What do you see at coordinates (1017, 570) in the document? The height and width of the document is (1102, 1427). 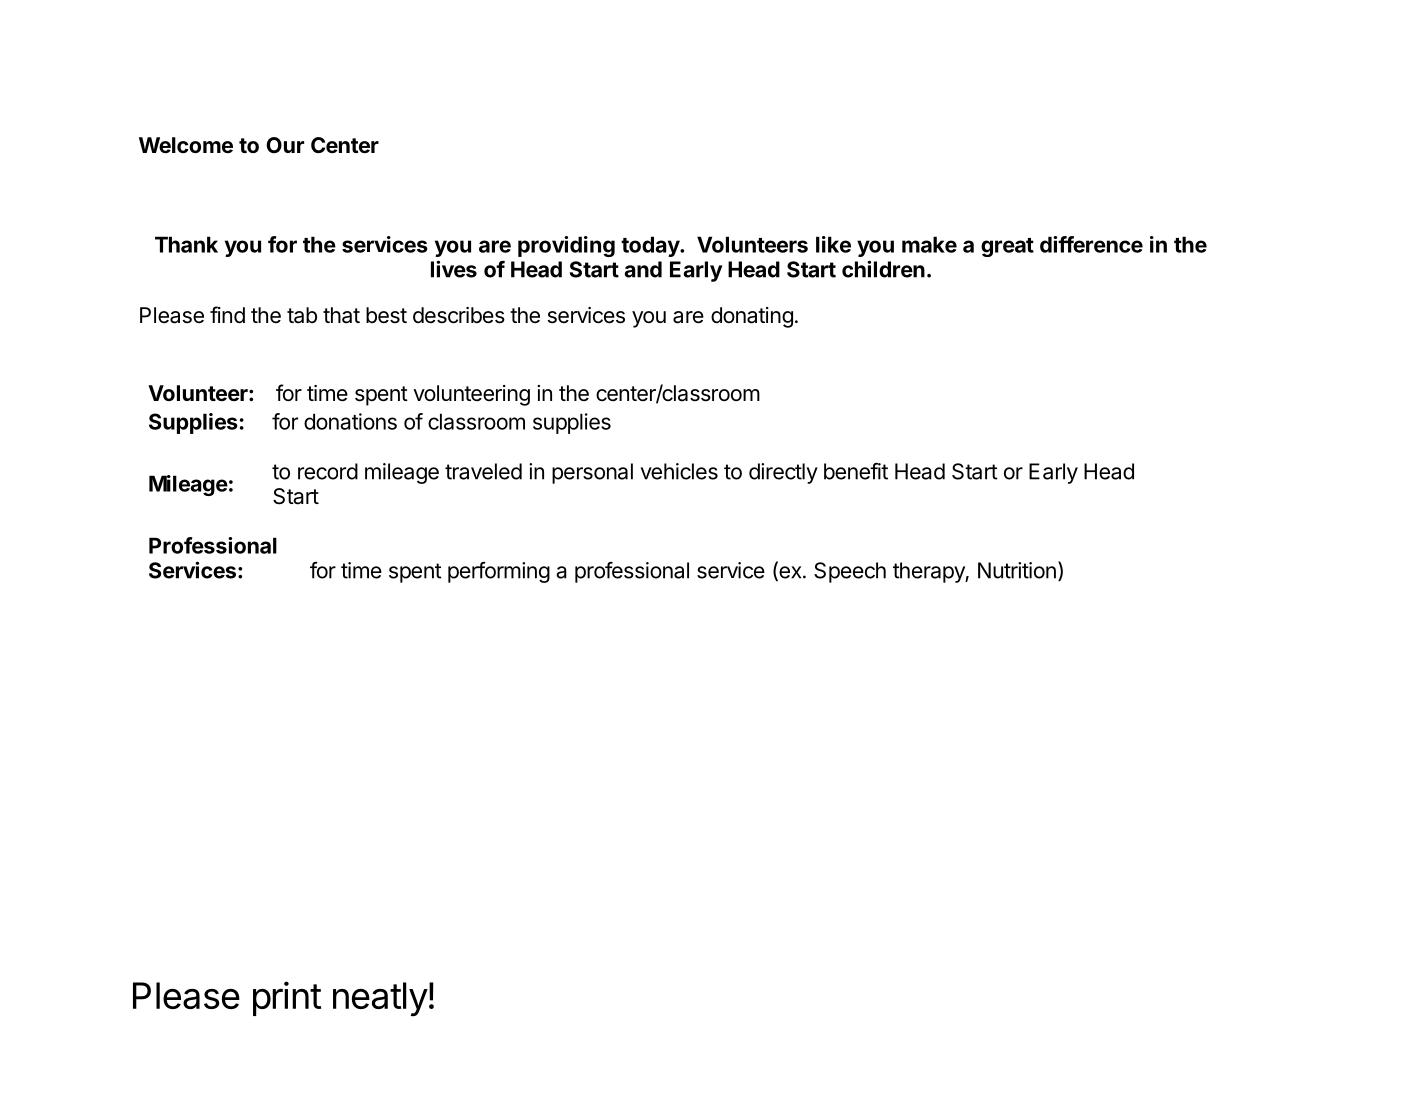 I see `Nutrition` at bounding box center [1017, 570].
